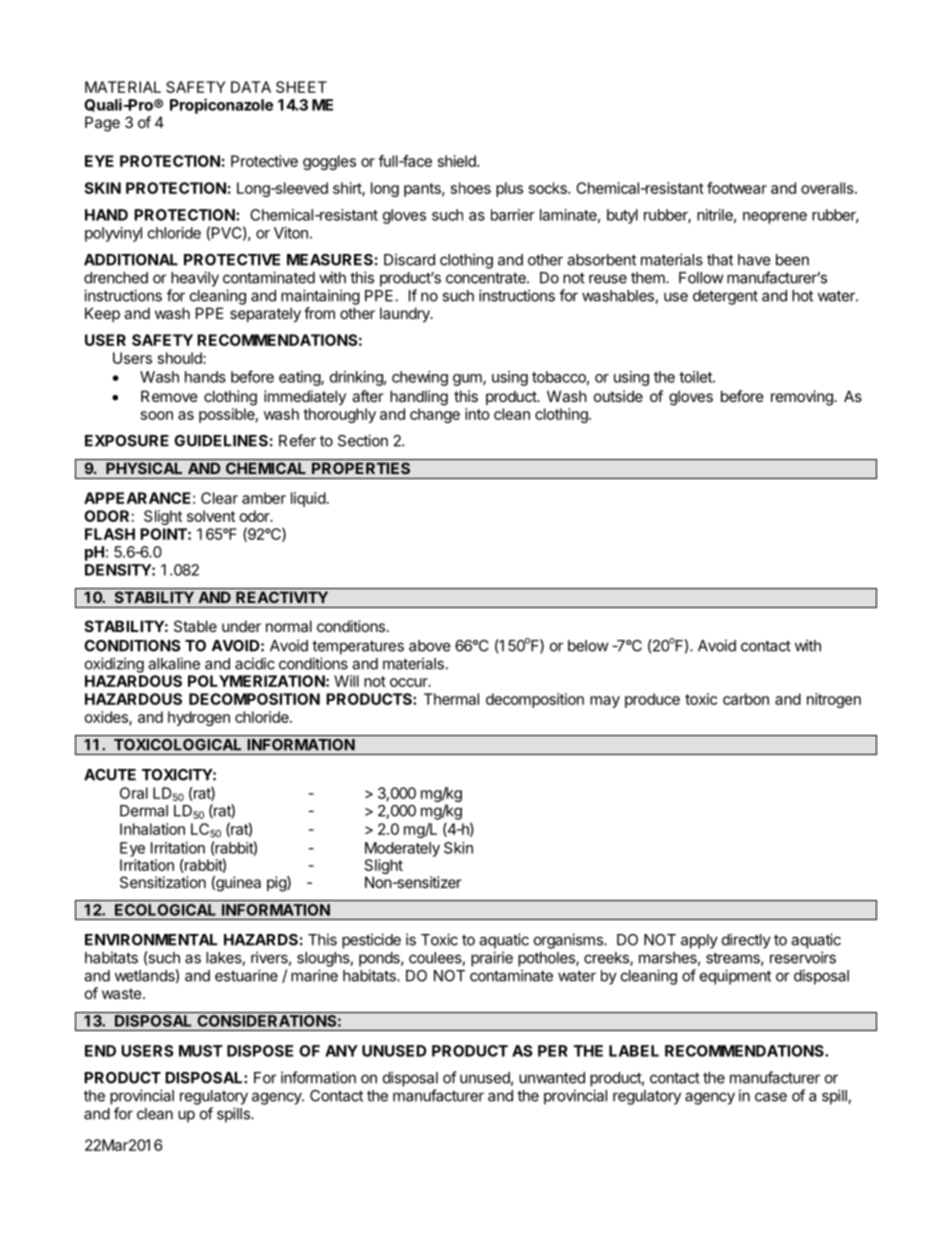  What do you see at coordinates (163, 882) in the screenshot?
I see `Sensitization` at bounding box center [163, 882].
